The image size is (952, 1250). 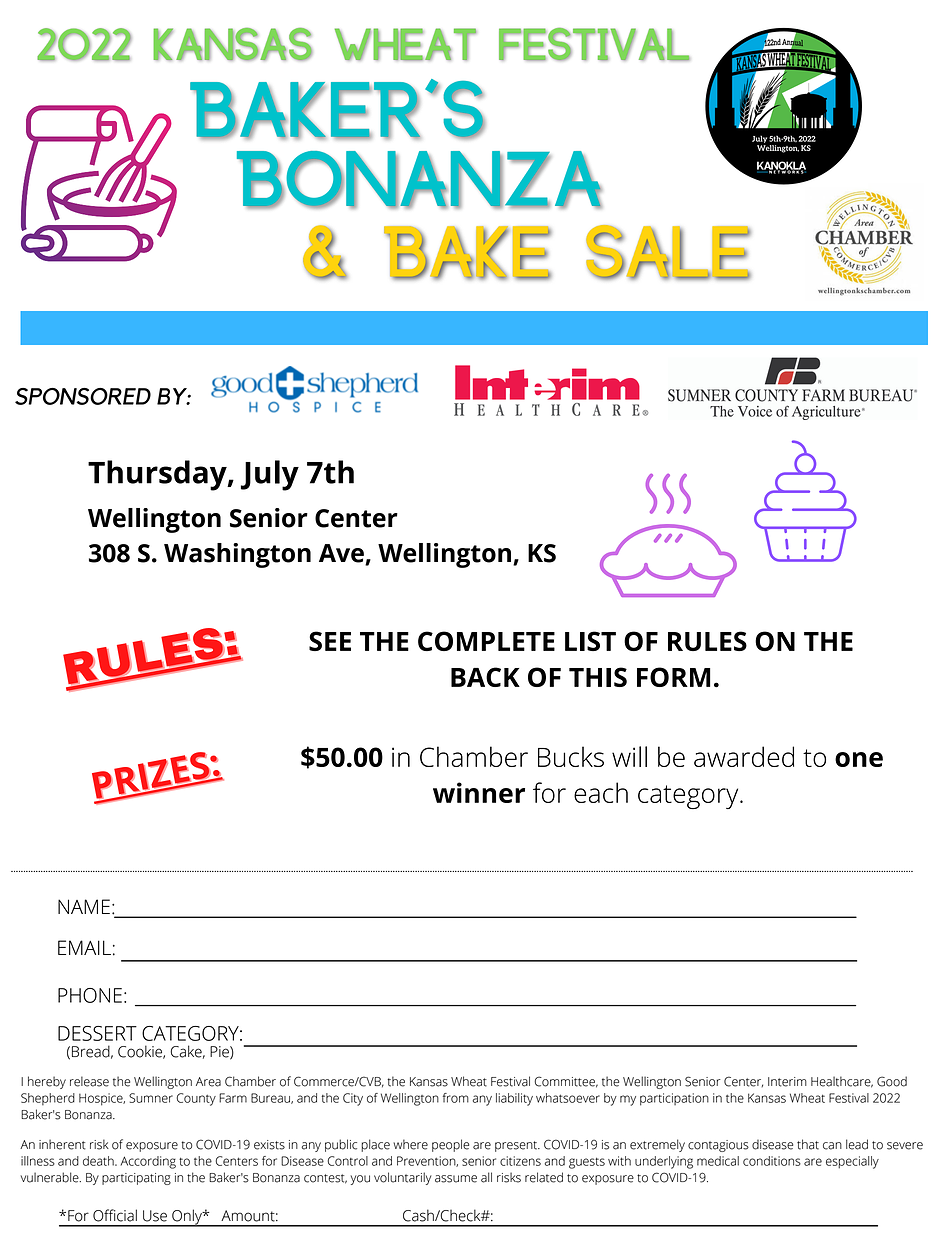 I want to click on PHONE, so click(x=90, y=995).
